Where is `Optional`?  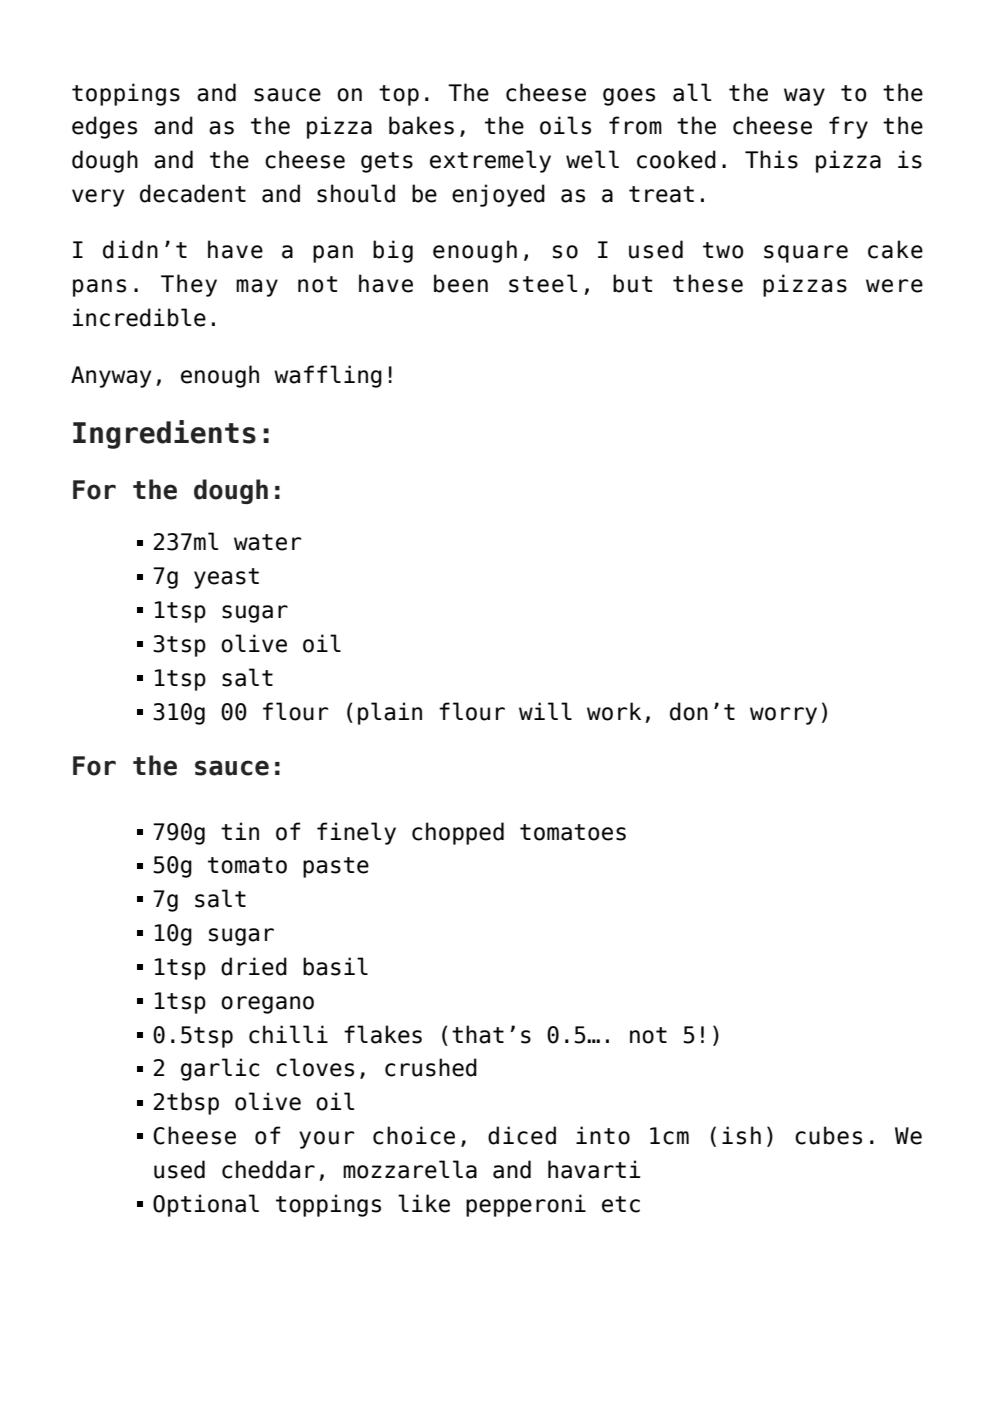 Optional is located at coordinates (206, 1205).
